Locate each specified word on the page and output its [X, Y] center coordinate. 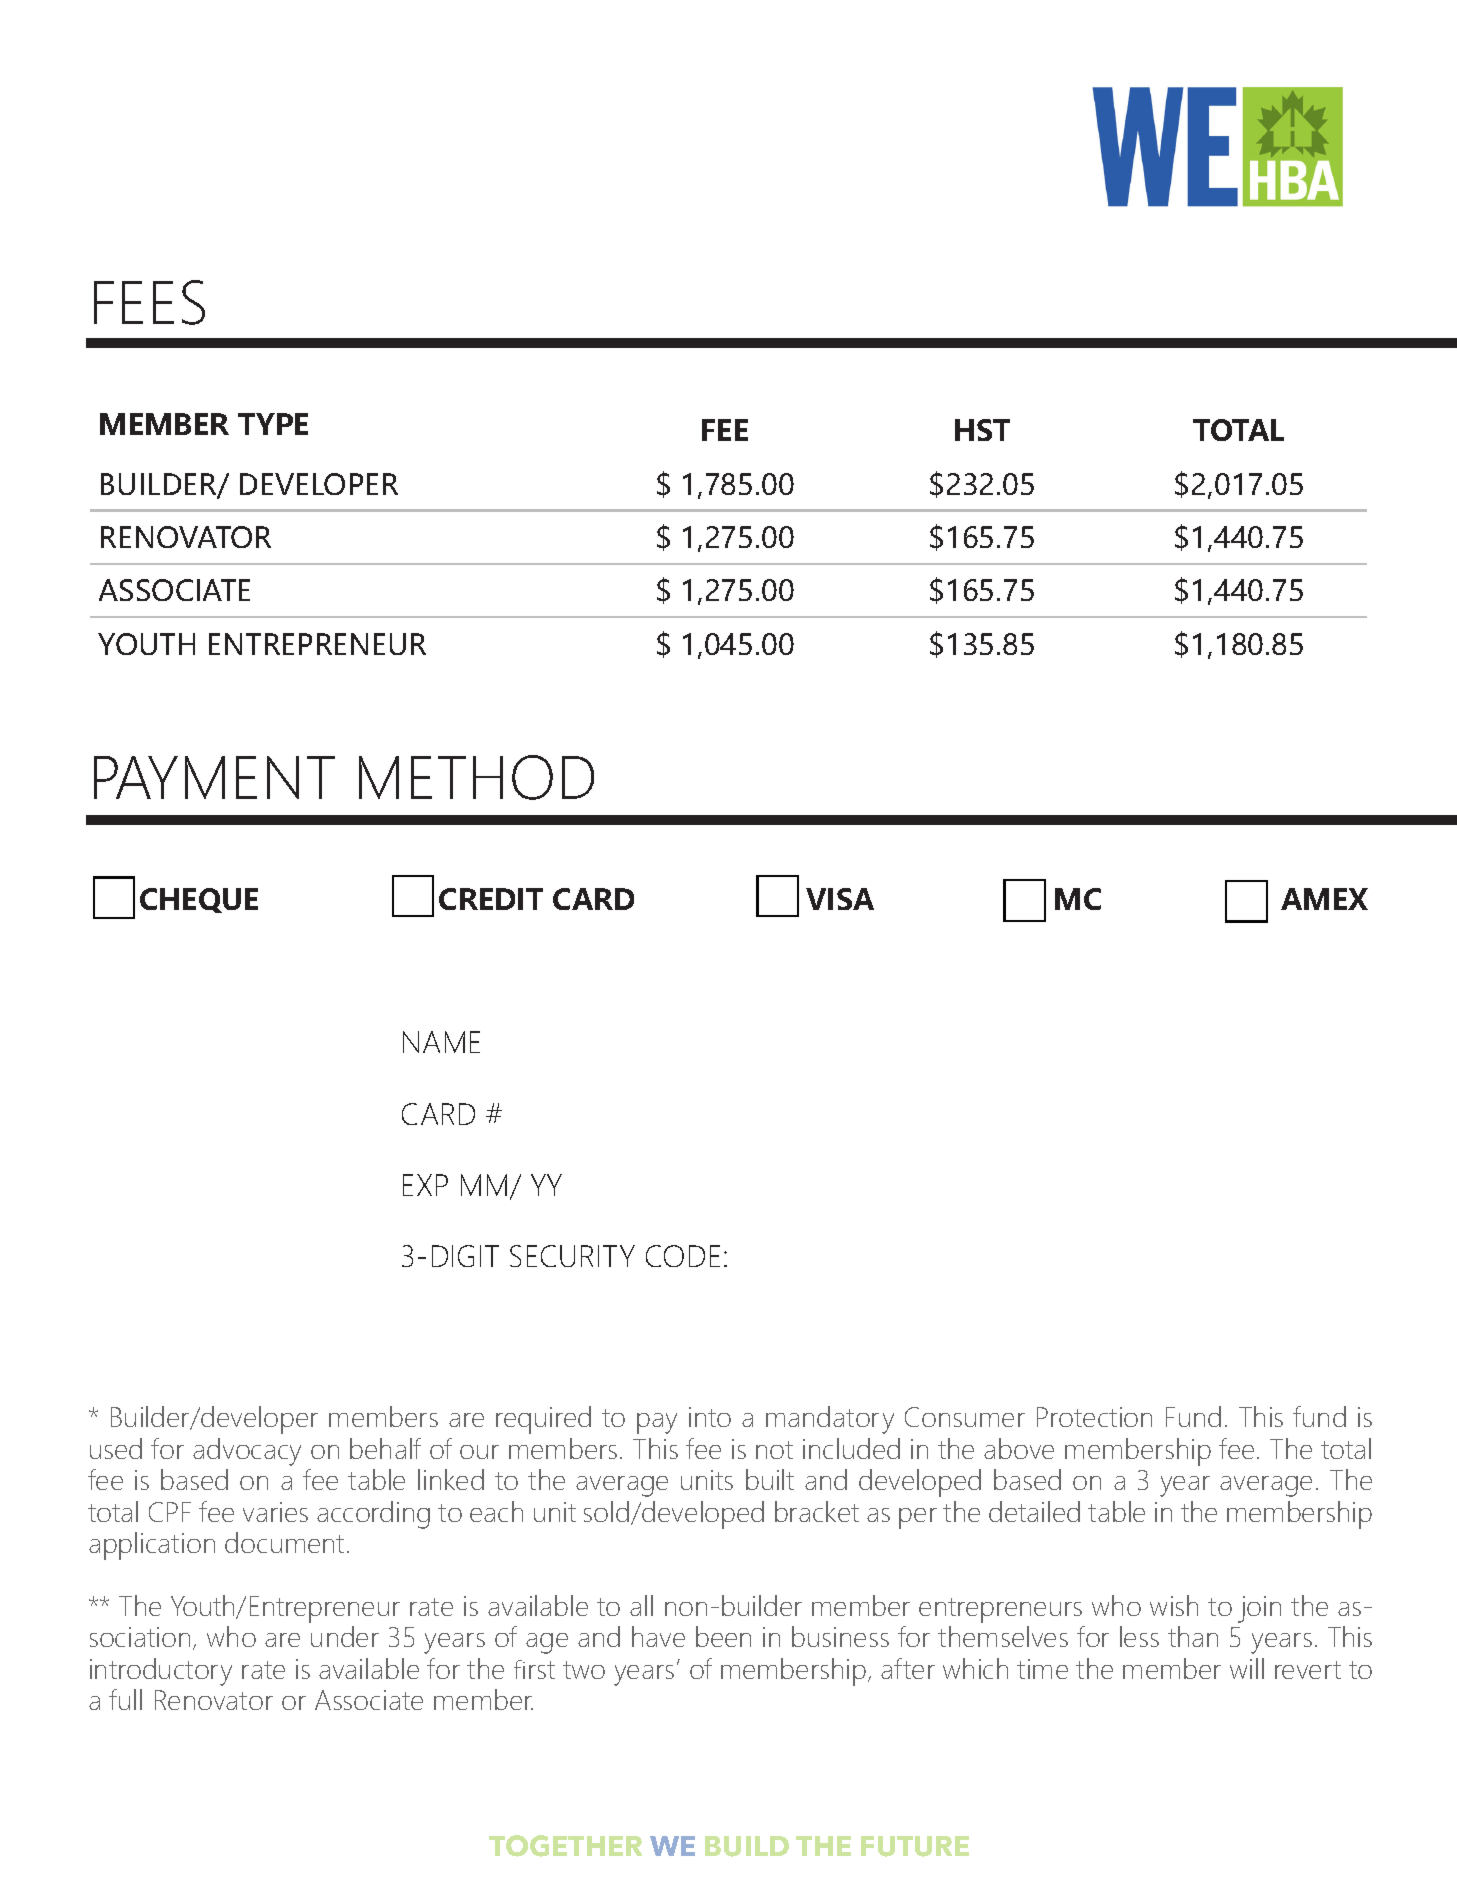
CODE [683, 1256]
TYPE [273, 424]
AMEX [1324, 899]
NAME [441, 1042]
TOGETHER [565, 1846]
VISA [840, 899]
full [125, 1699]
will [1247, 1668]
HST [982, 430]
